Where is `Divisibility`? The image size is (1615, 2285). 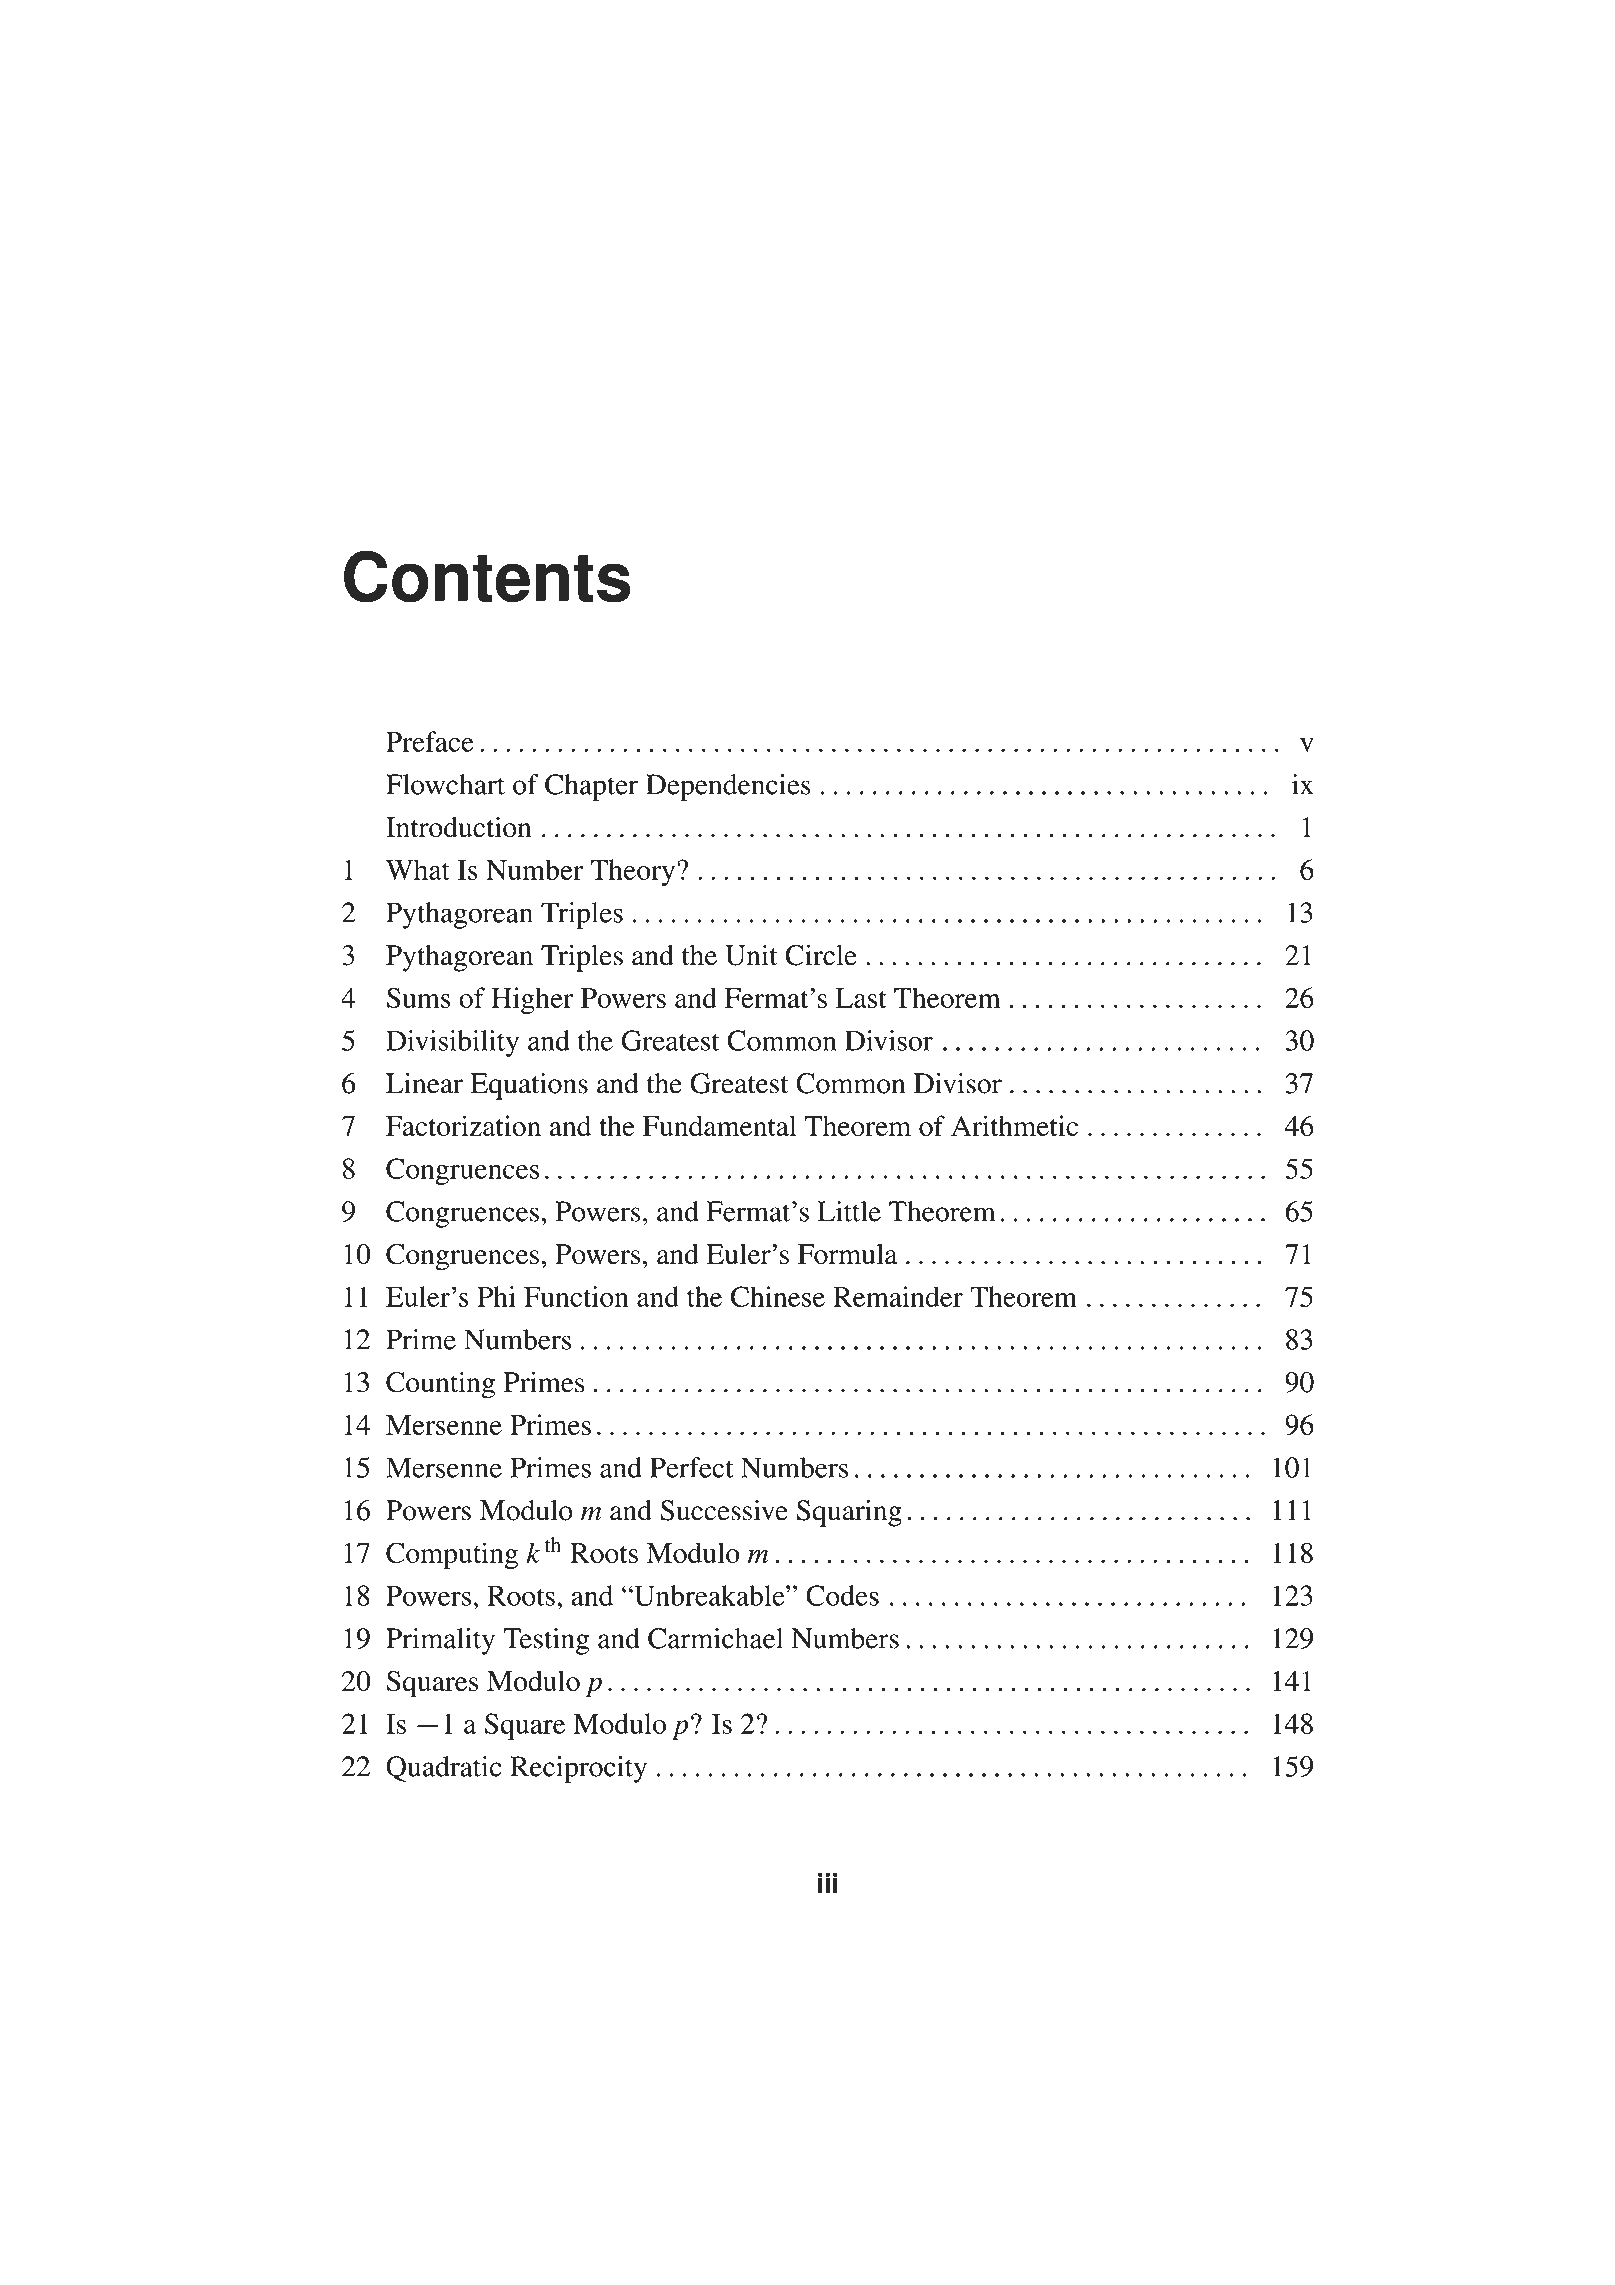
Divisibility is located at coordinates (452, 1043).
